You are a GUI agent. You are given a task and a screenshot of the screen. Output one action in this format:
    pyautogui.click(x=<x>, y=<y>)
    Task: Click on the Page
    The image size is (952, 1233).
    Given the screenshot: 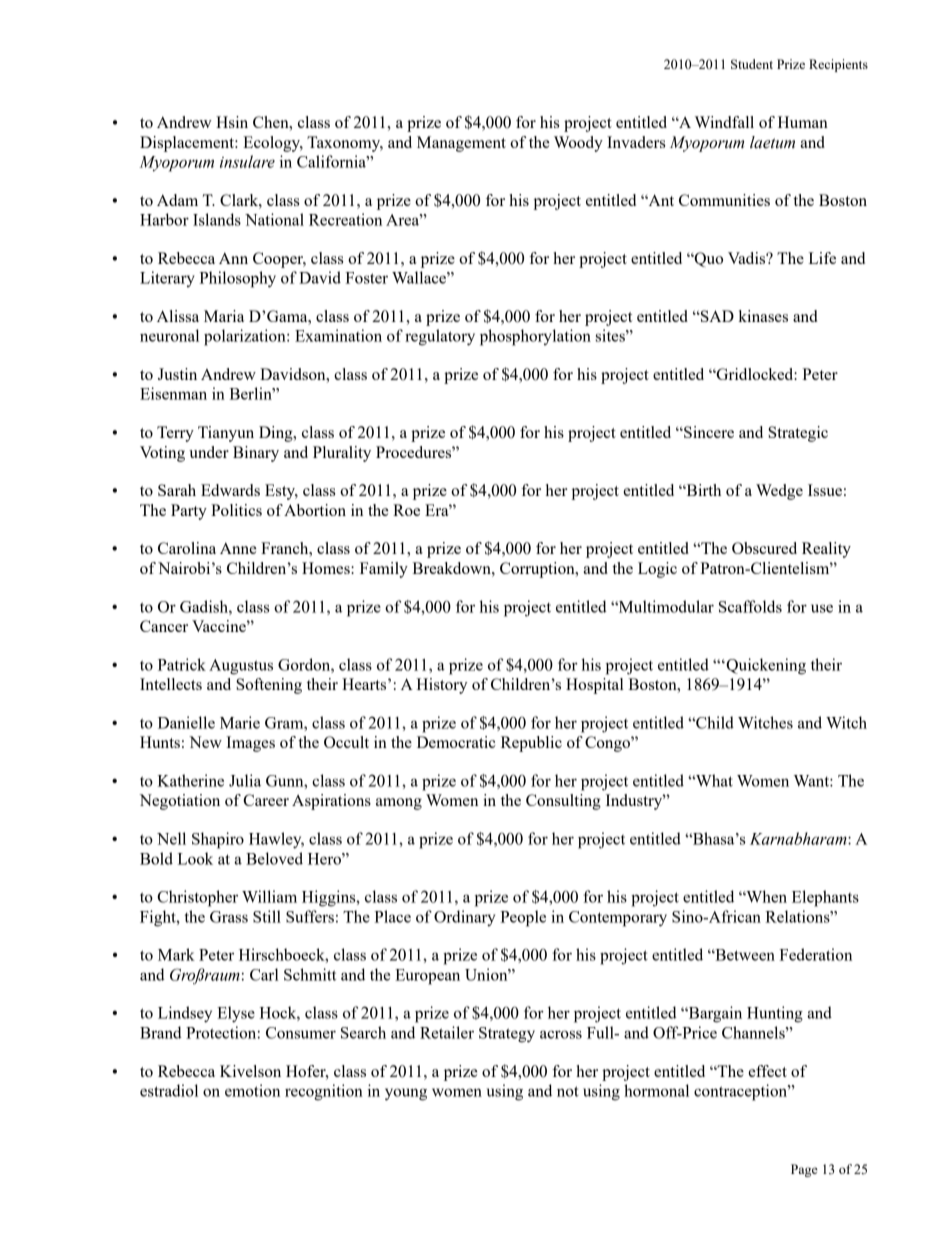 What is the action you would take?
    pyautogui.click(x=804, y=1170)
